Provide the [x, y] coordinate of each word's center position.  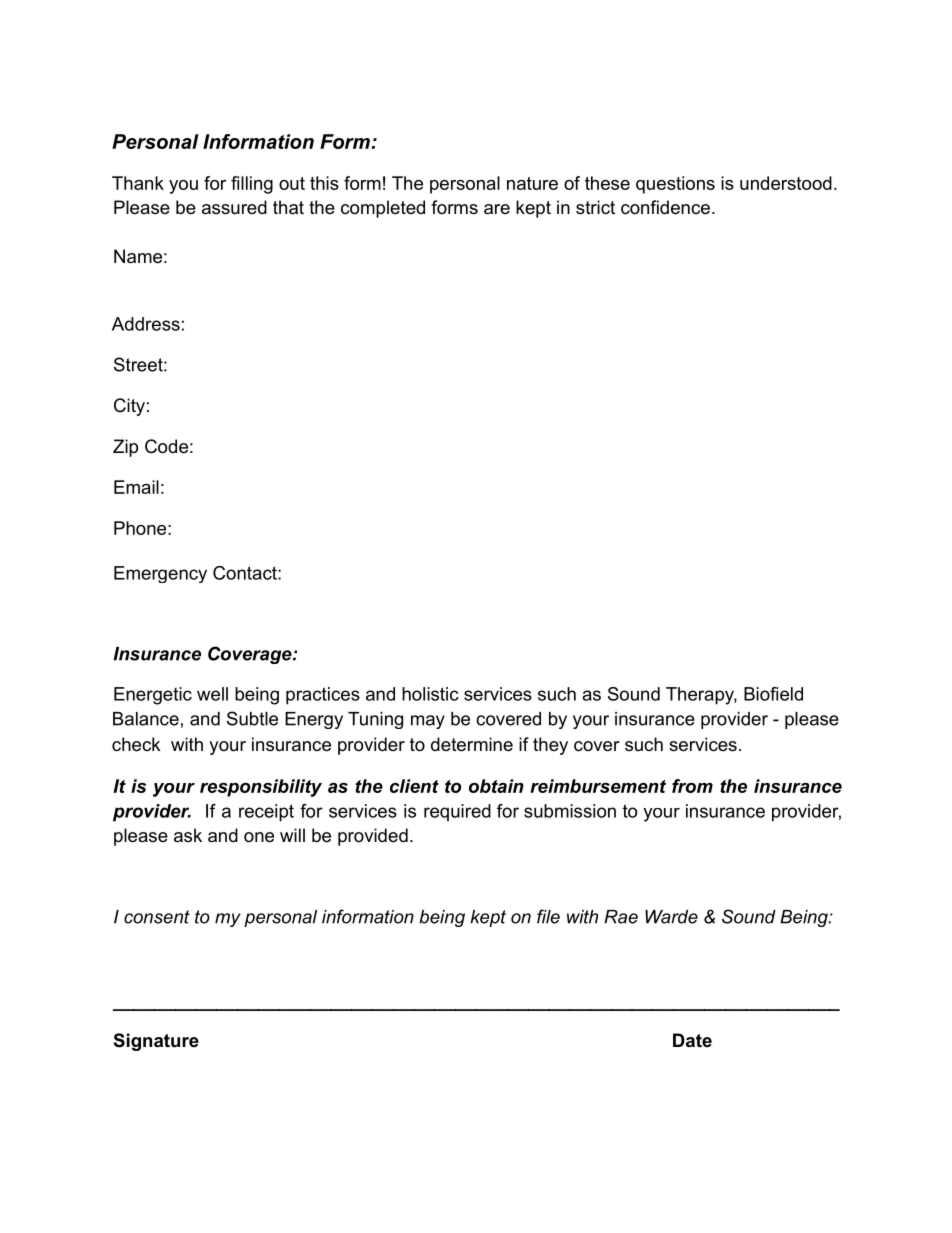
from [692, 786]
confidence [665, 207]
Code [166, 446]
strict [595, 207]
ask [188, 835]
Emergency [160, 574]
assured [234, 207]
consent [157, 917]
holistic [430, 694]
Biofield [773, 694]
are [497, 209]
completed [383, 209]
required [457, 812]
